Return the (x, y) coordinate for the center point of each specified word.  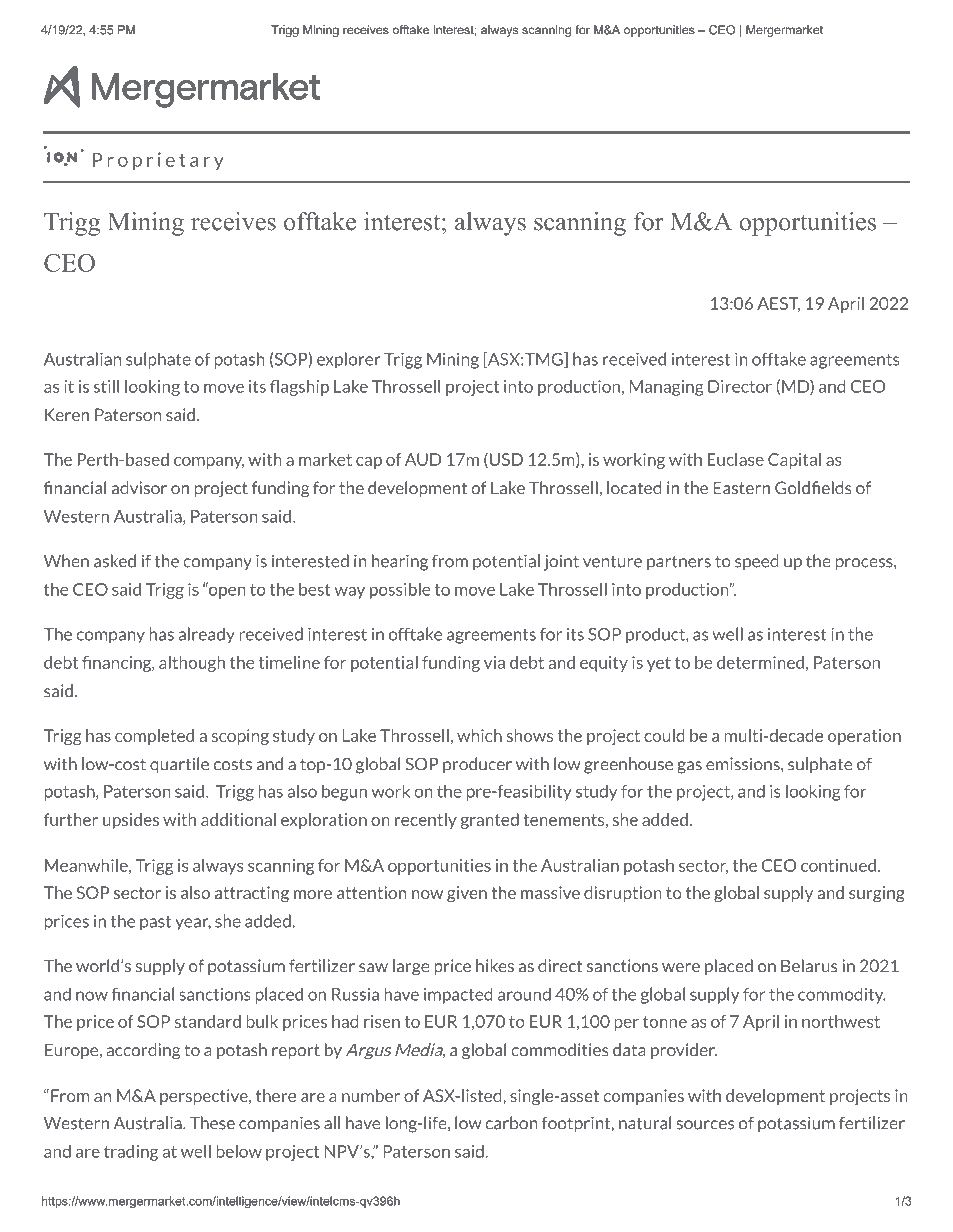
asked (115, 561)
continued (838, 865)
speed (757, 562)
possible (400, 591)
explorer (349, 360)
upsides (131, 821)
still (106, 386)
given (467, 894)
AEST (778, 304)
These (212, 1123)
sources (705, 1125)
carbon (511, 1123)
